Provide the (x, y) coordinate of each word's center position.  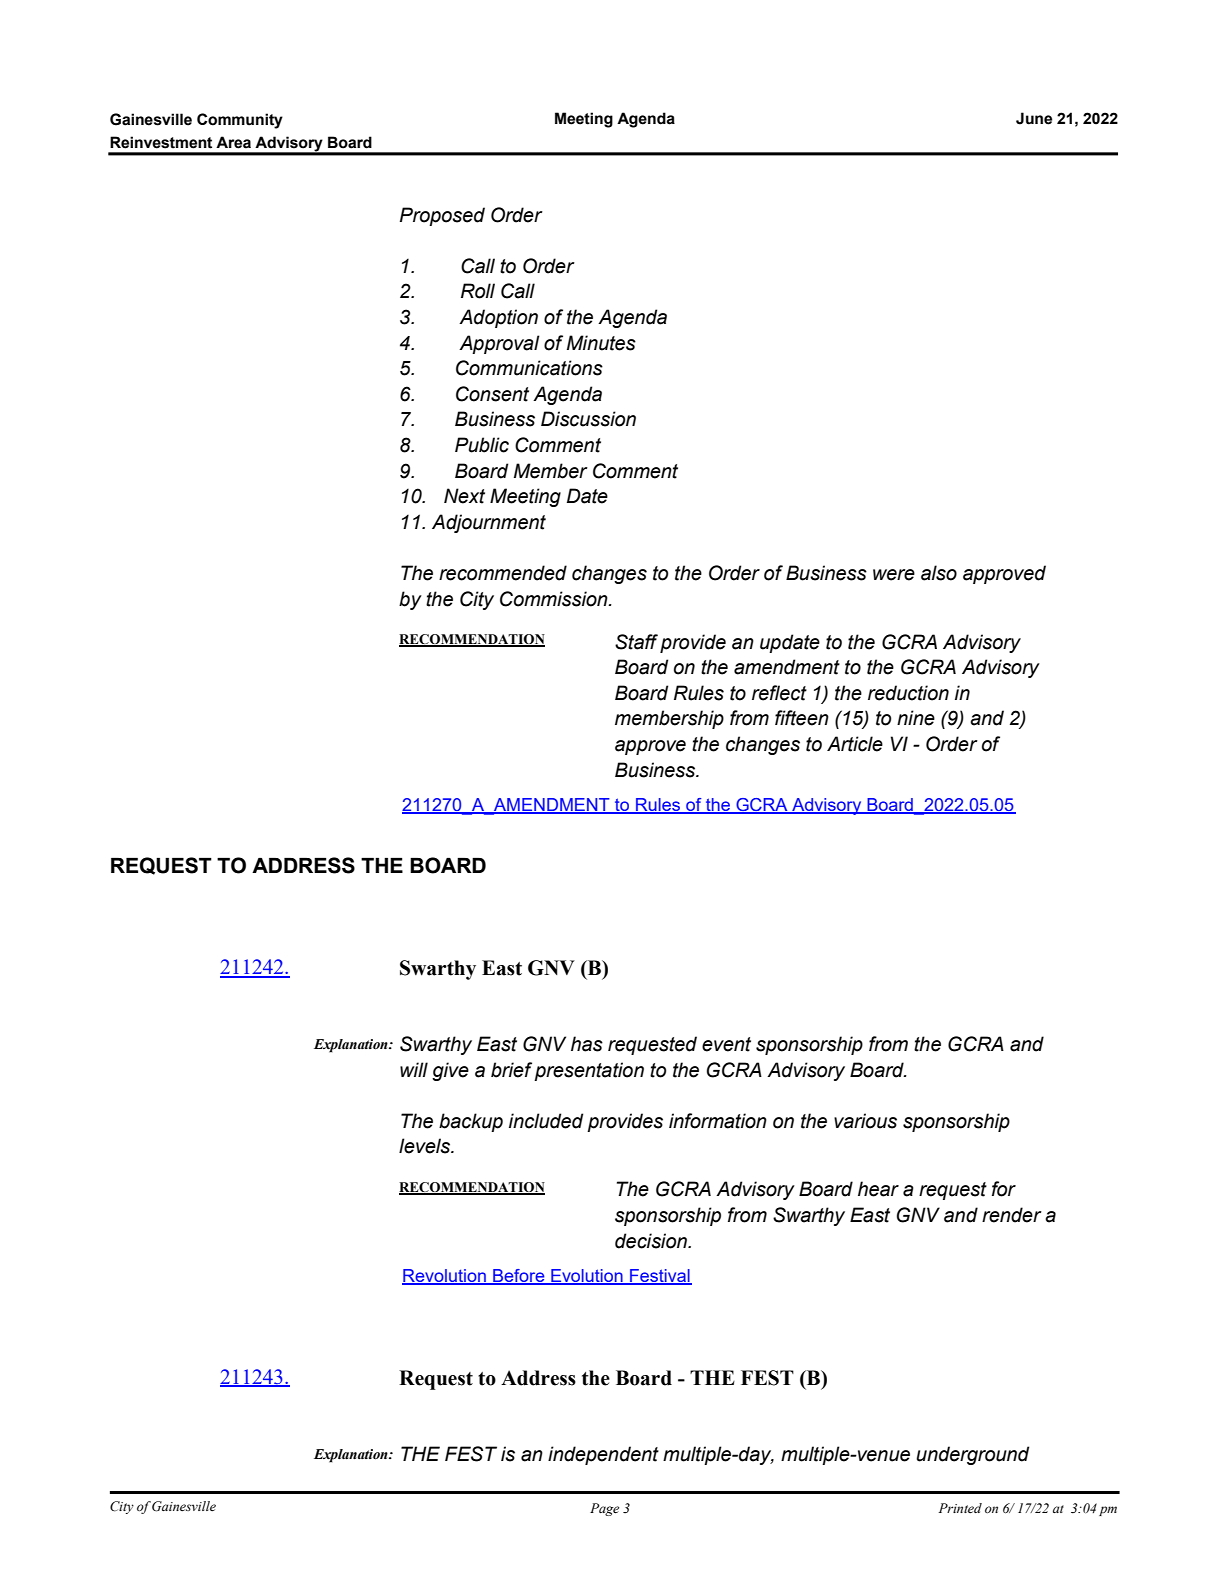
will (414, 1069)
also (939, 573)
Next (464, 496)
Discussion (588, 419)
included (546, 1121)
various (865, 1121)
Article (855, 744)
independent (603, 1455)
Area (233, 142)
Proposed (442, 216)
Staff (636, 642)
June (1034, 118)
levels (426, 1146)
